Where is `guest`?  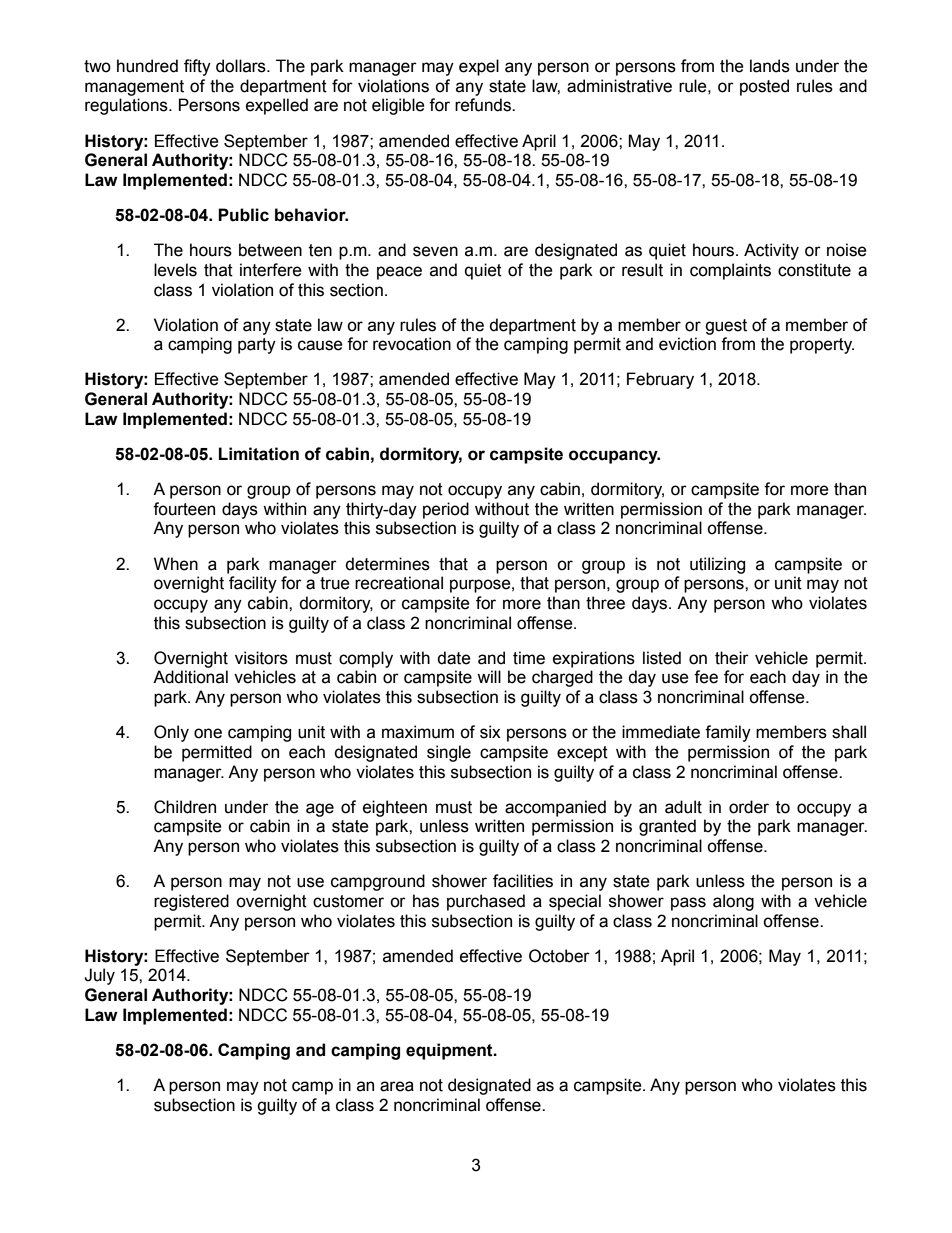 guest is located at coordinates (726, 327).
